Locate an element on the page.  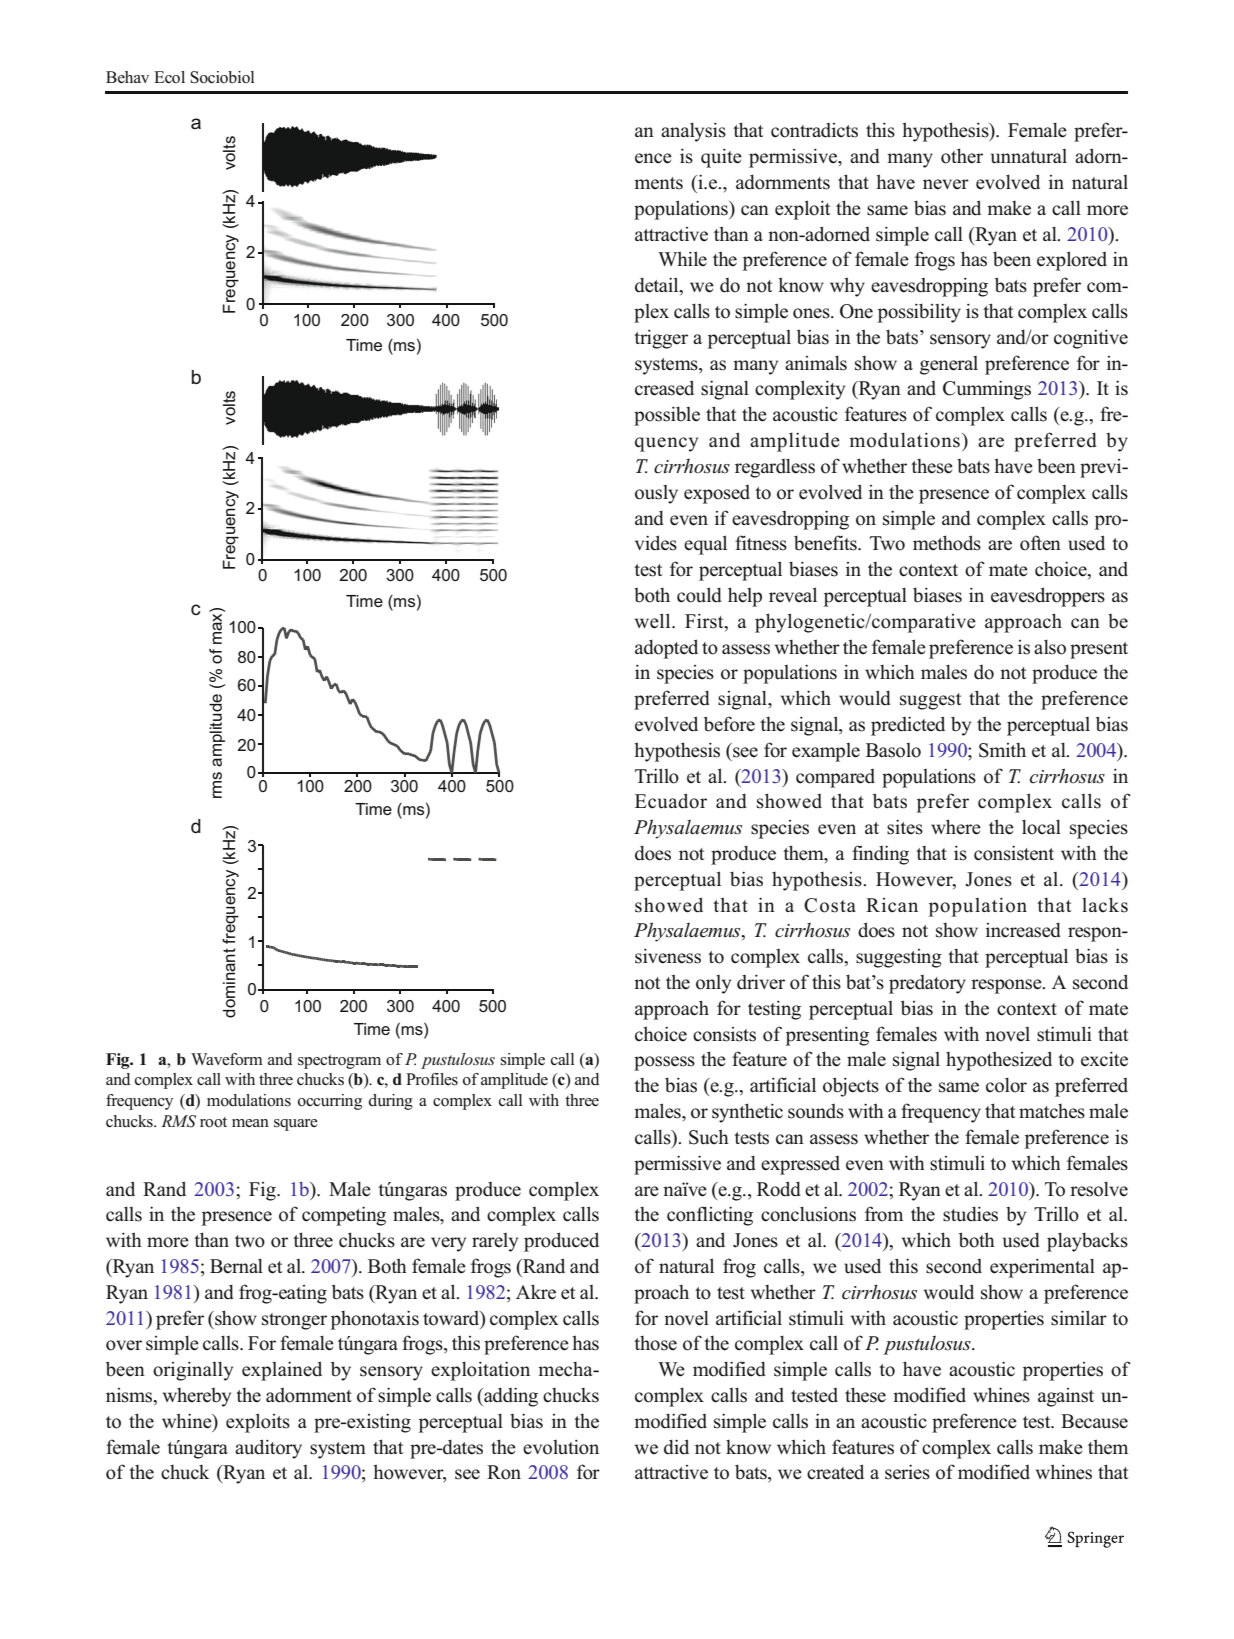
methods is located at coordinates (947, 543).
